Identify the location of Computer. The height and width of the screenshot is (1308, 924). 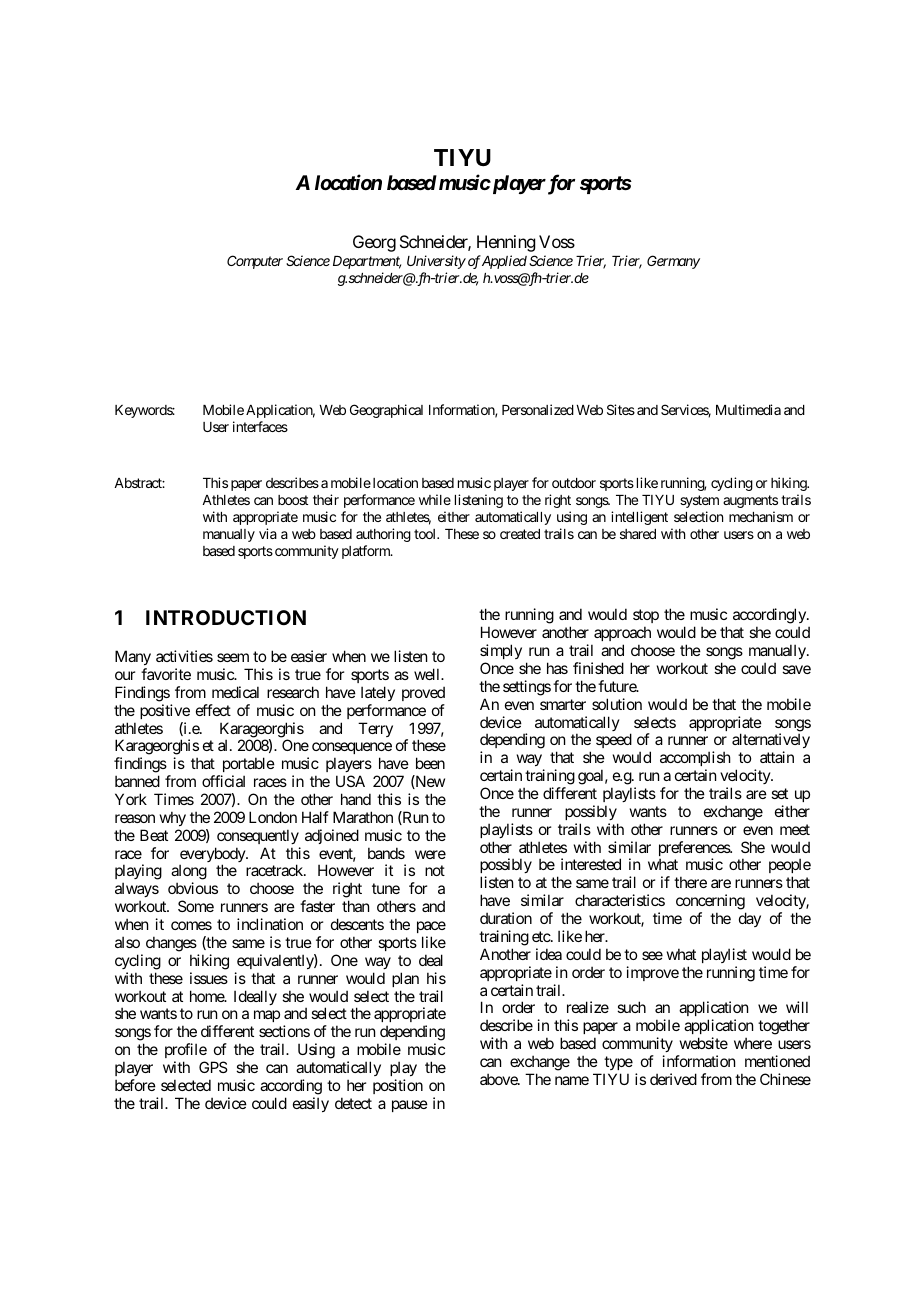
(255, 262).
